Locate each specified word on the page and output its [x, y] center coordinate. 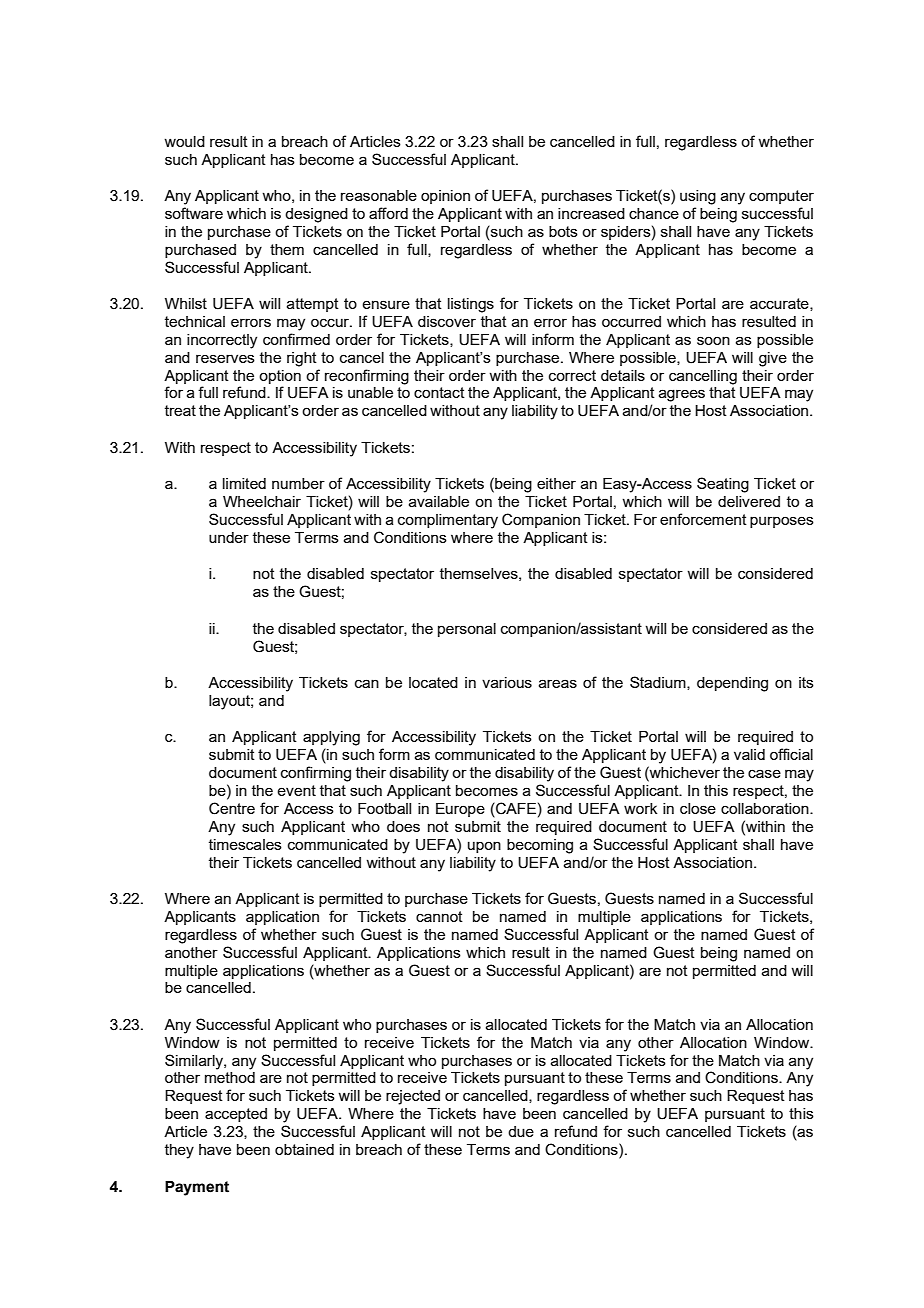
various [507, 682]
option [280, 377]
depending [732, 684]
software [194, 213]
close [698, 808]
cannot [439, 916]
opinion [445, 197]
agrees [682, 395]
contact [439, 392]
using [698, 197]
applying [331, 738]
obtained [304, 1149]
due [521, 1131]
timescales [245, 844]
